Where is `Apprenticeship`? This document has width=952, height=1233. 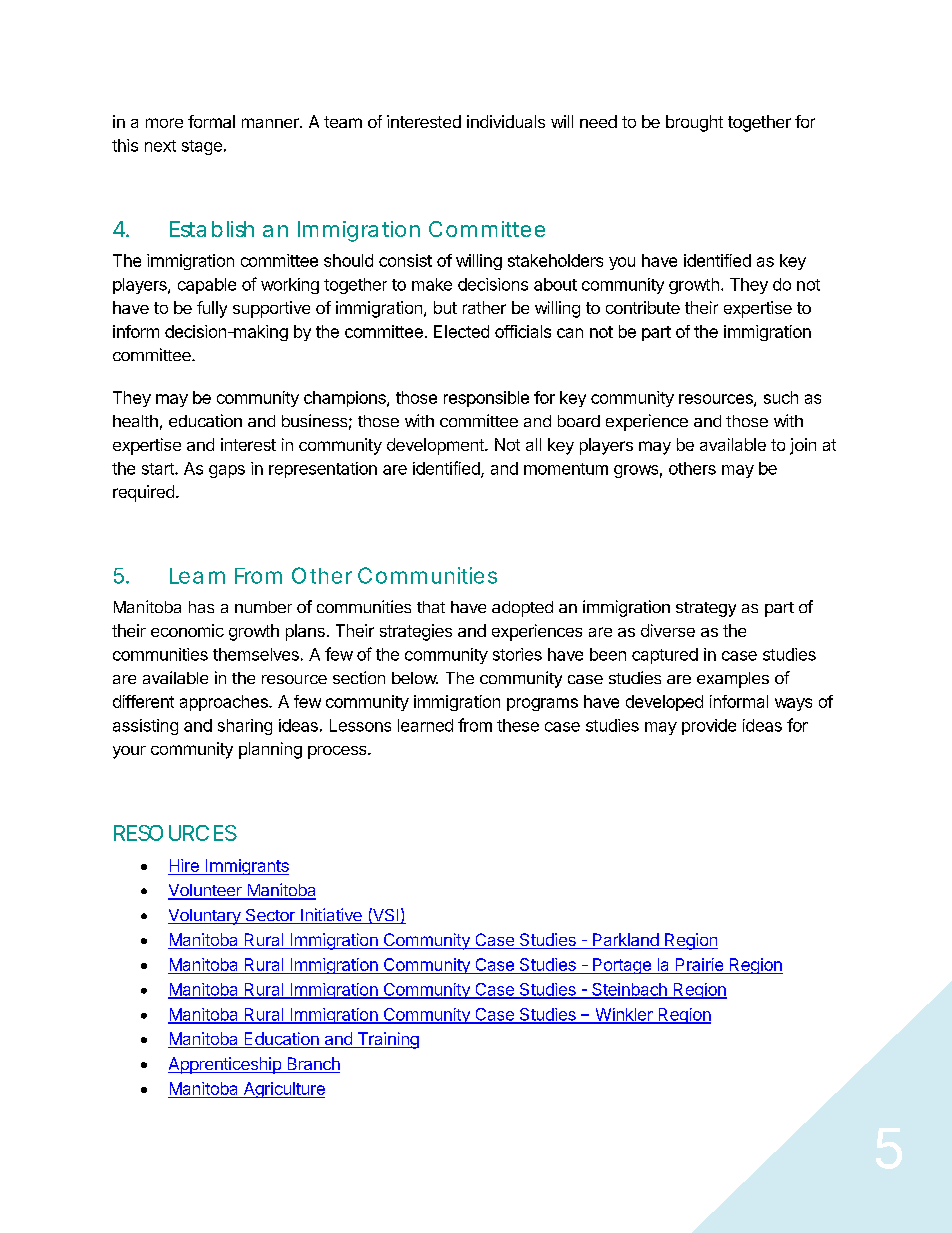
Apprenticeship is located at coordinates (225, 1065).
